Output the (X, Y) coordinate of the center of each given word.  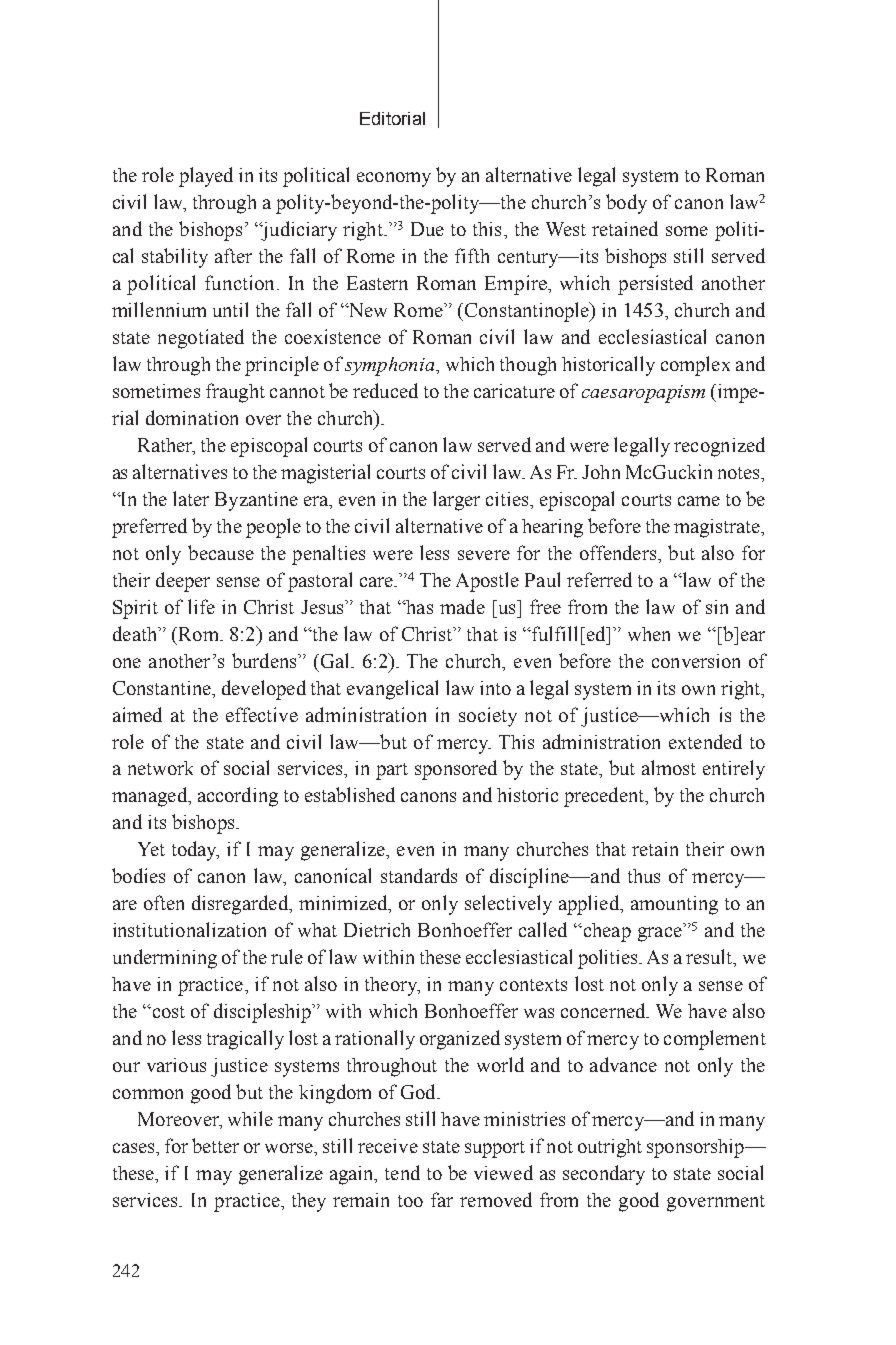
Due (427, 229)
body (626, 204)
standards (419, 875)
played (206, 177)
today (195, 851)
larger (456, 501)
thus (644, 876)
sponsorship (696, 1148)
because (221, 552)
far (442, 1199)
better (215, 1145)
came (699, 501)
